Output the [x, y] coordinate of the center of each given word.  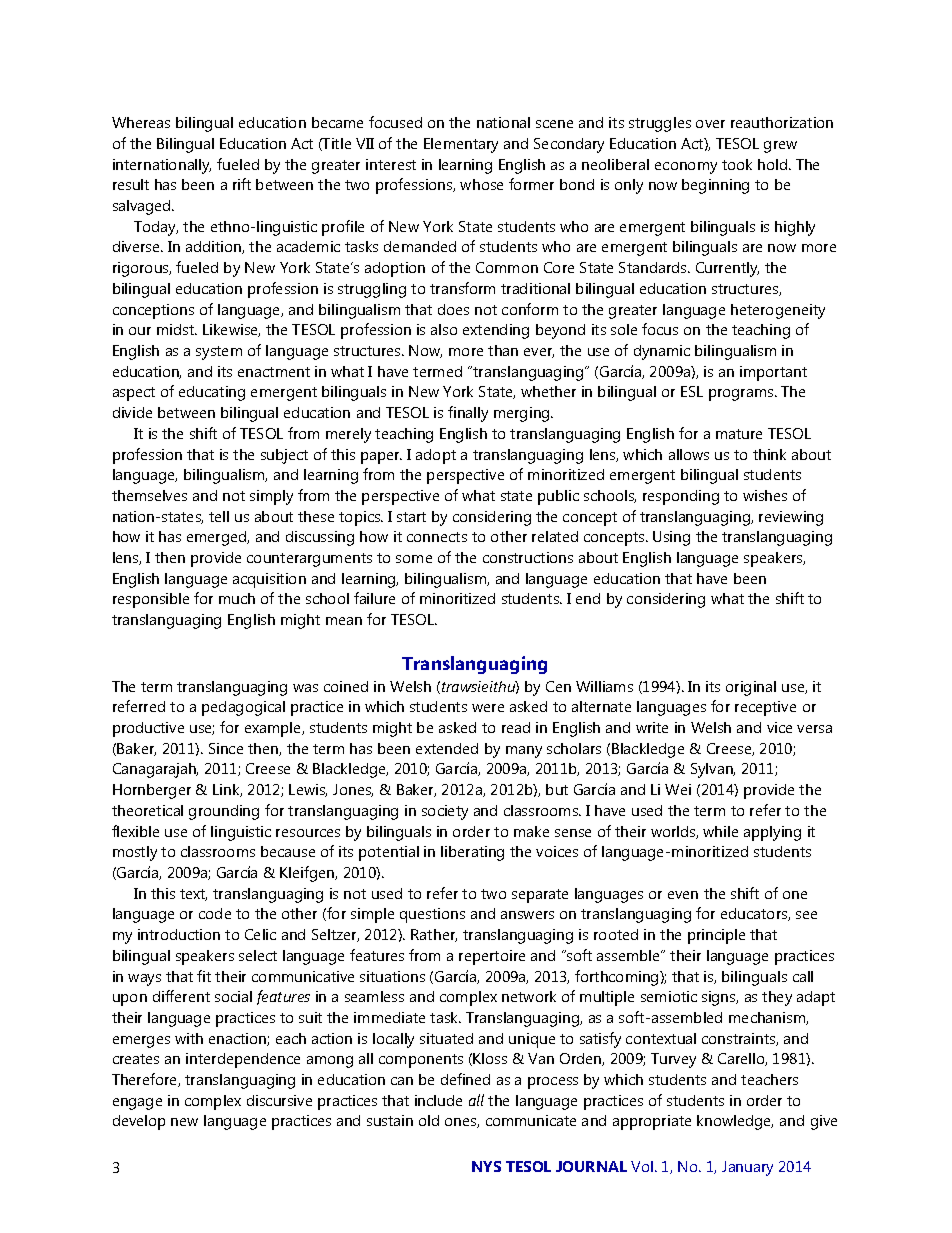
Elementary [461, 145]
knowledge [735, 1122]
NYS [486, 1166]
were [488, 708]
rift [242, 184]
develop [139, 1122]
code [215, 913]
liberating [472, 853]
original [751, 688]
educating [212, 393]
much [237, 598]
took [737, 164]
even [683, 895]
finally [468, 414]
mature [739, 434]
